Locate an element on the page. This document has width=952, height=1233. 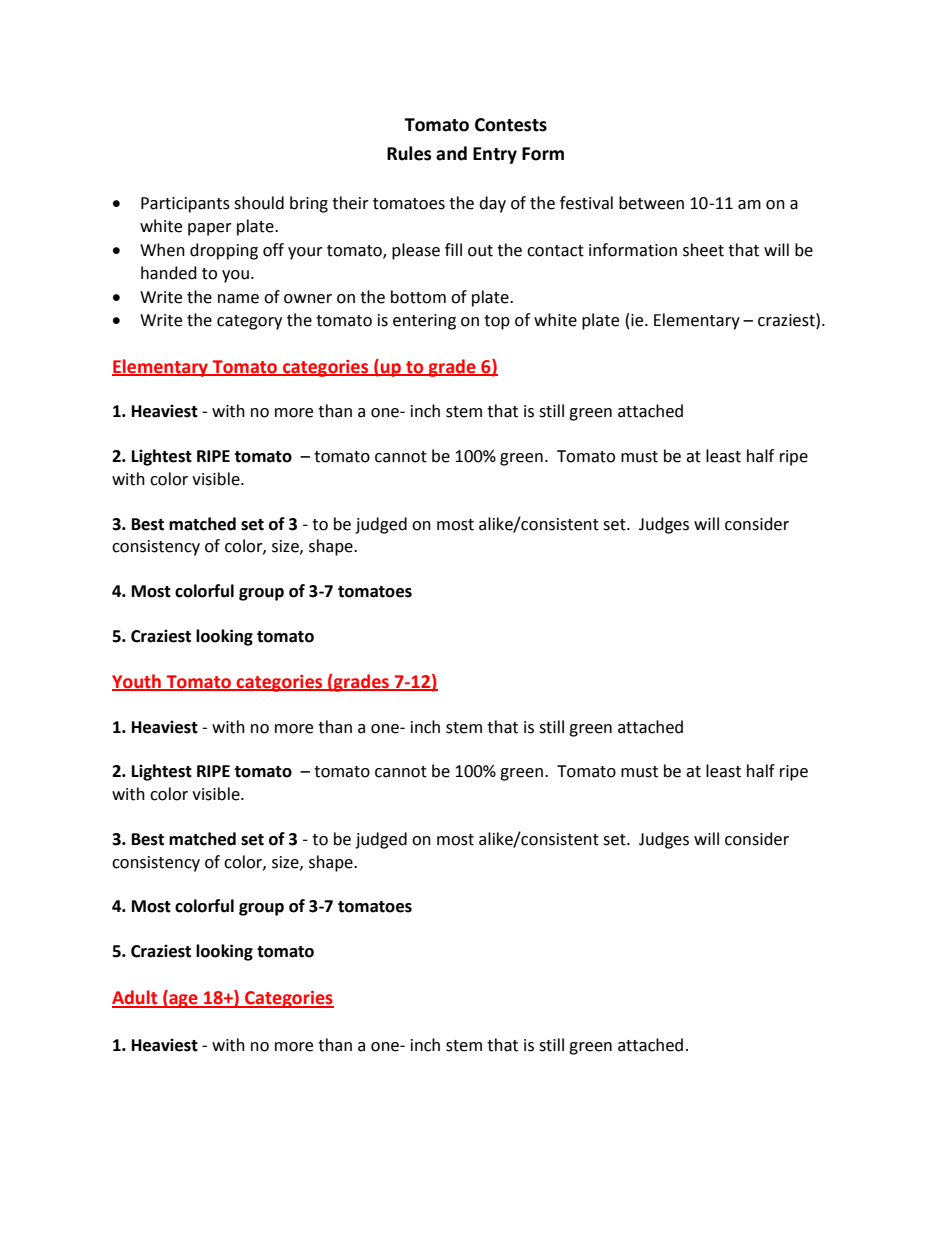
bottom is located at coordinates (418, 297).
